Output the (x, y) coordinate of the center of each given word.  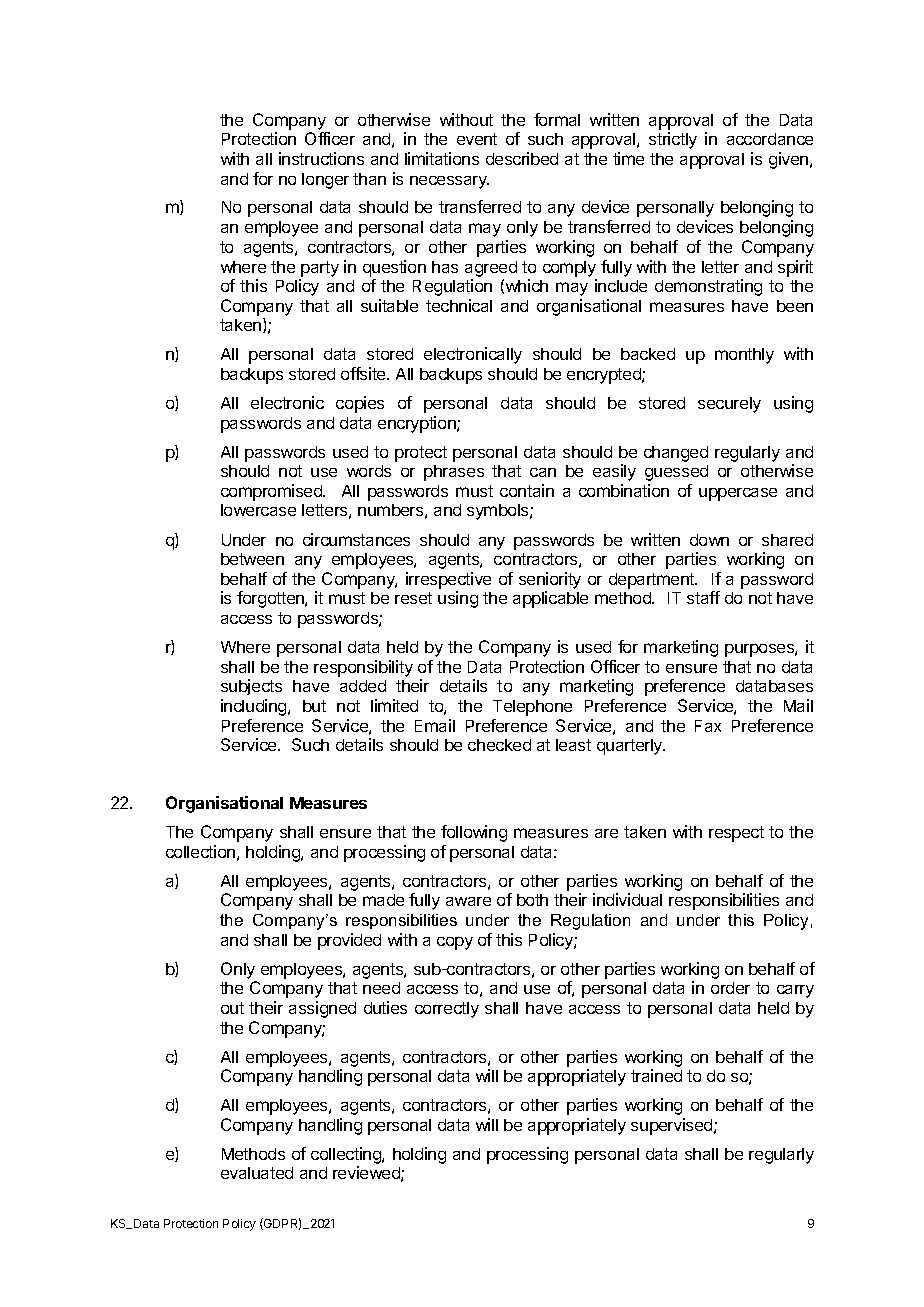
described (522, 158)
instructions (321, 158)
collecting (347, 1157)
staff (703, 597)
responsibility (363, 668)
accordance (770, 139)
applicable (550, 599)
